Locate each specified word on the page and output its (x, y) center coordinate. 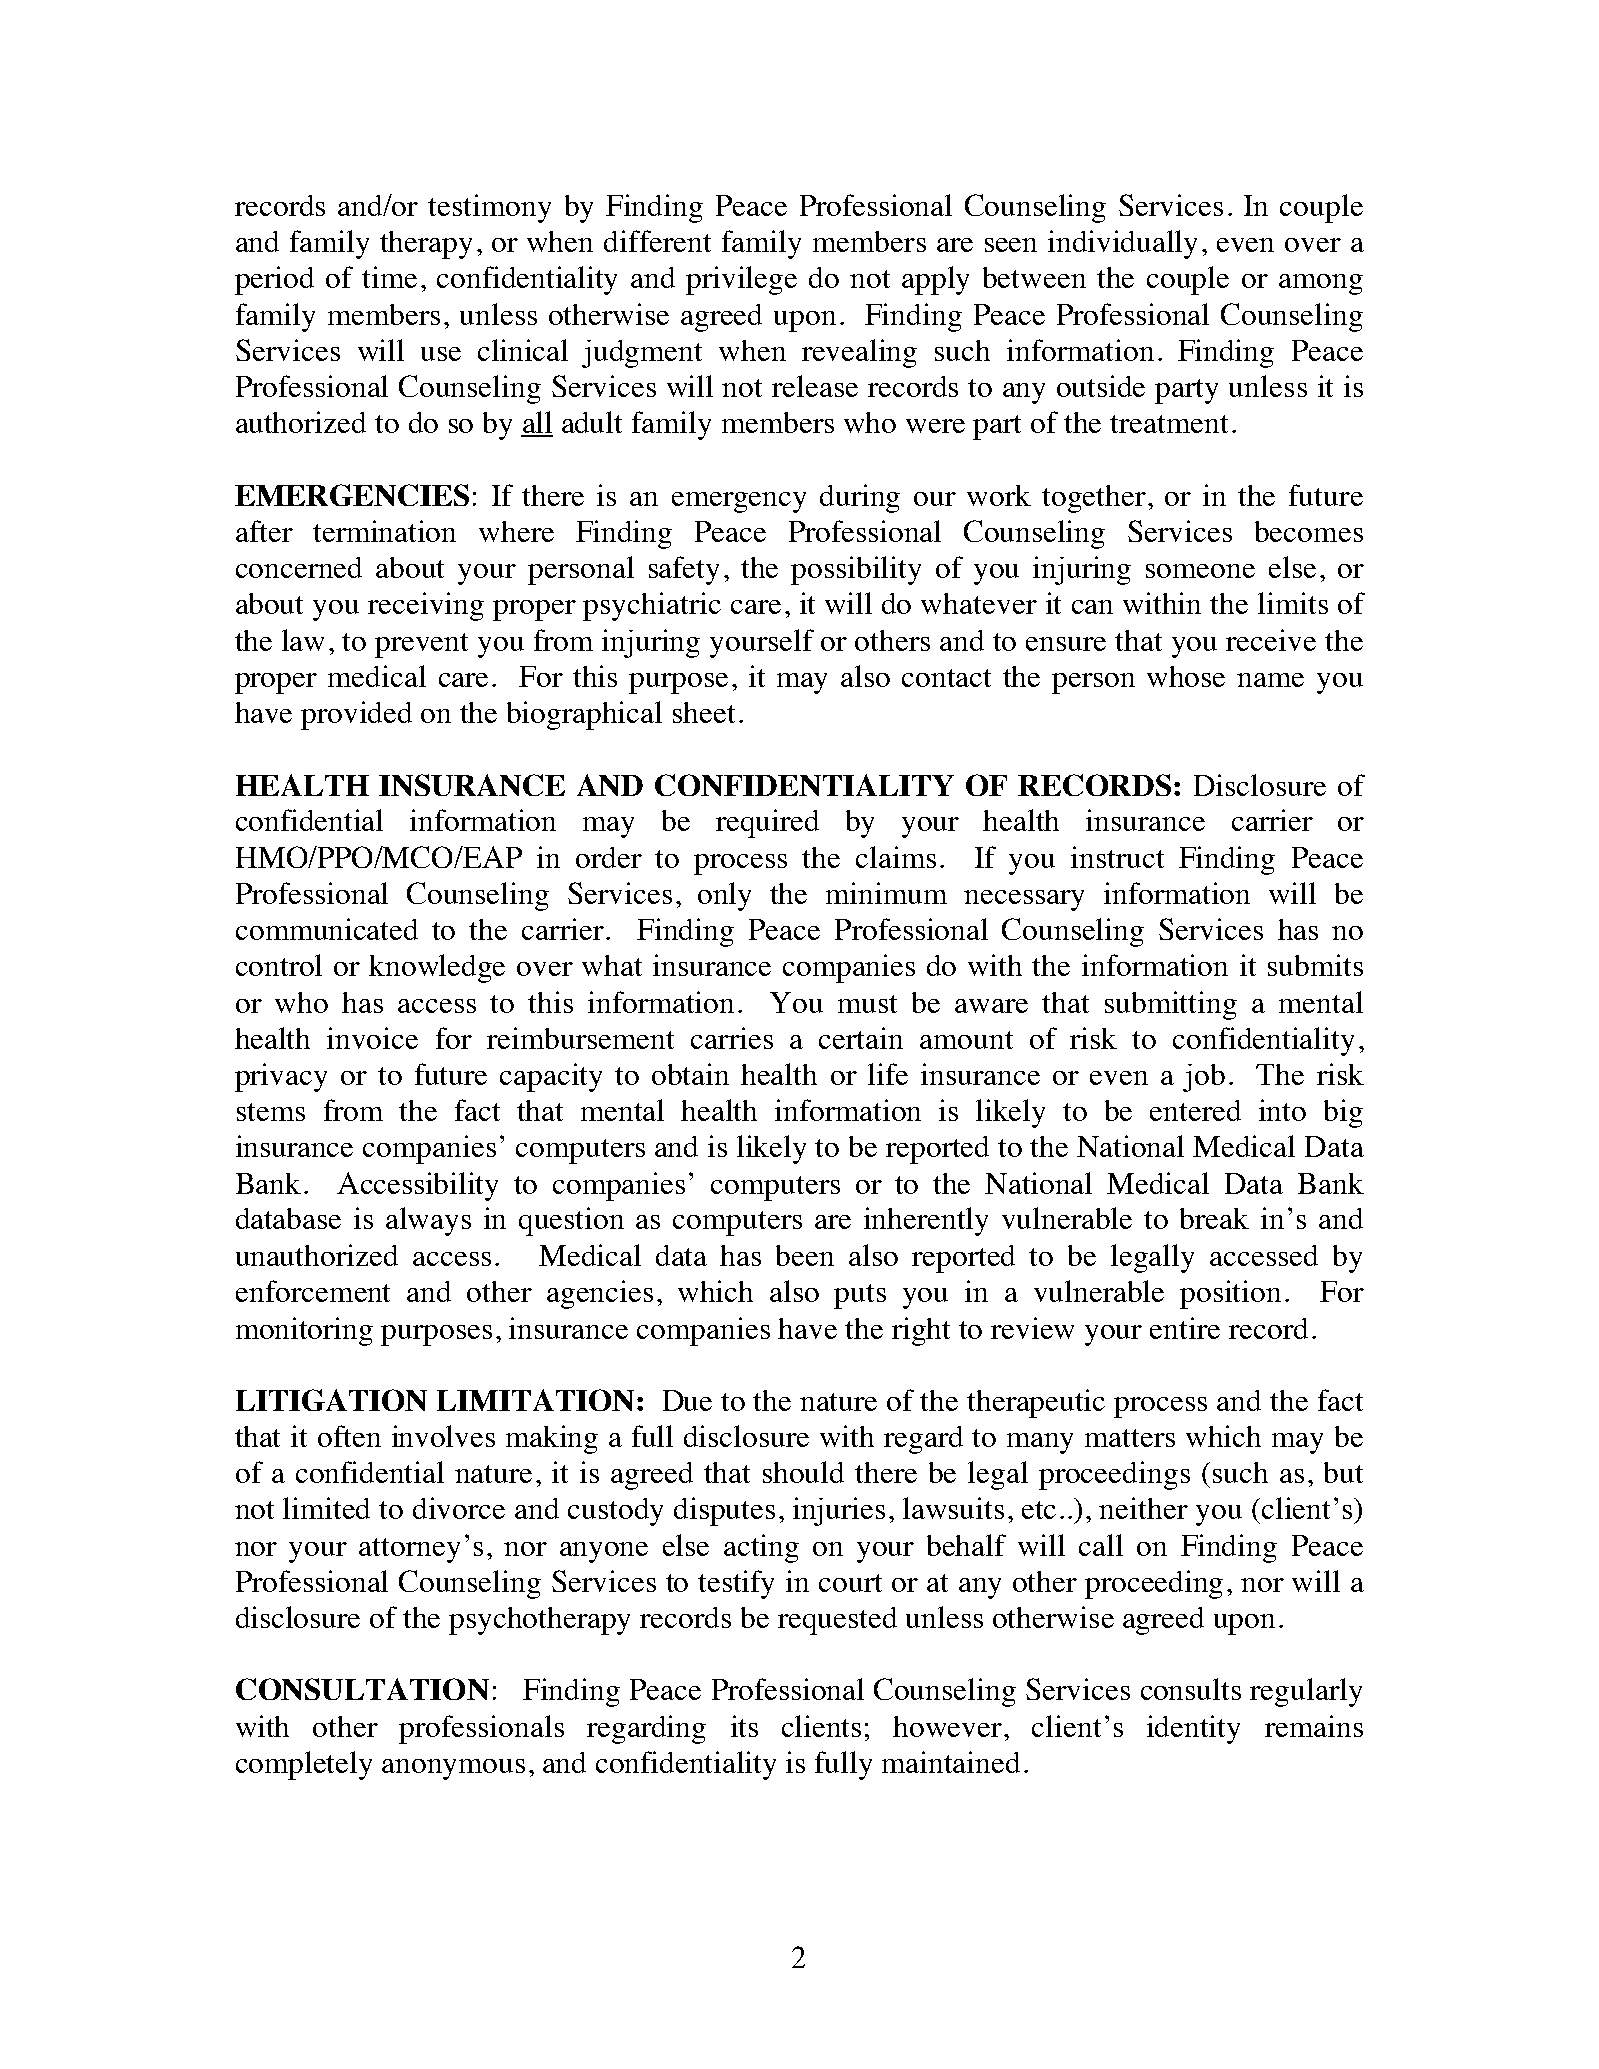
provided (356, 715)
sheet (704, 712)
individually (1122, 244)
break (1214, 1218)
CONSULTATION (362, 1689)
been (805, 1255)
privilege (741, 280)
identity (1193, 1729)
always (428, 1221)
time (389, 277)
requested (837, 1621)
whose (1186, 676)
